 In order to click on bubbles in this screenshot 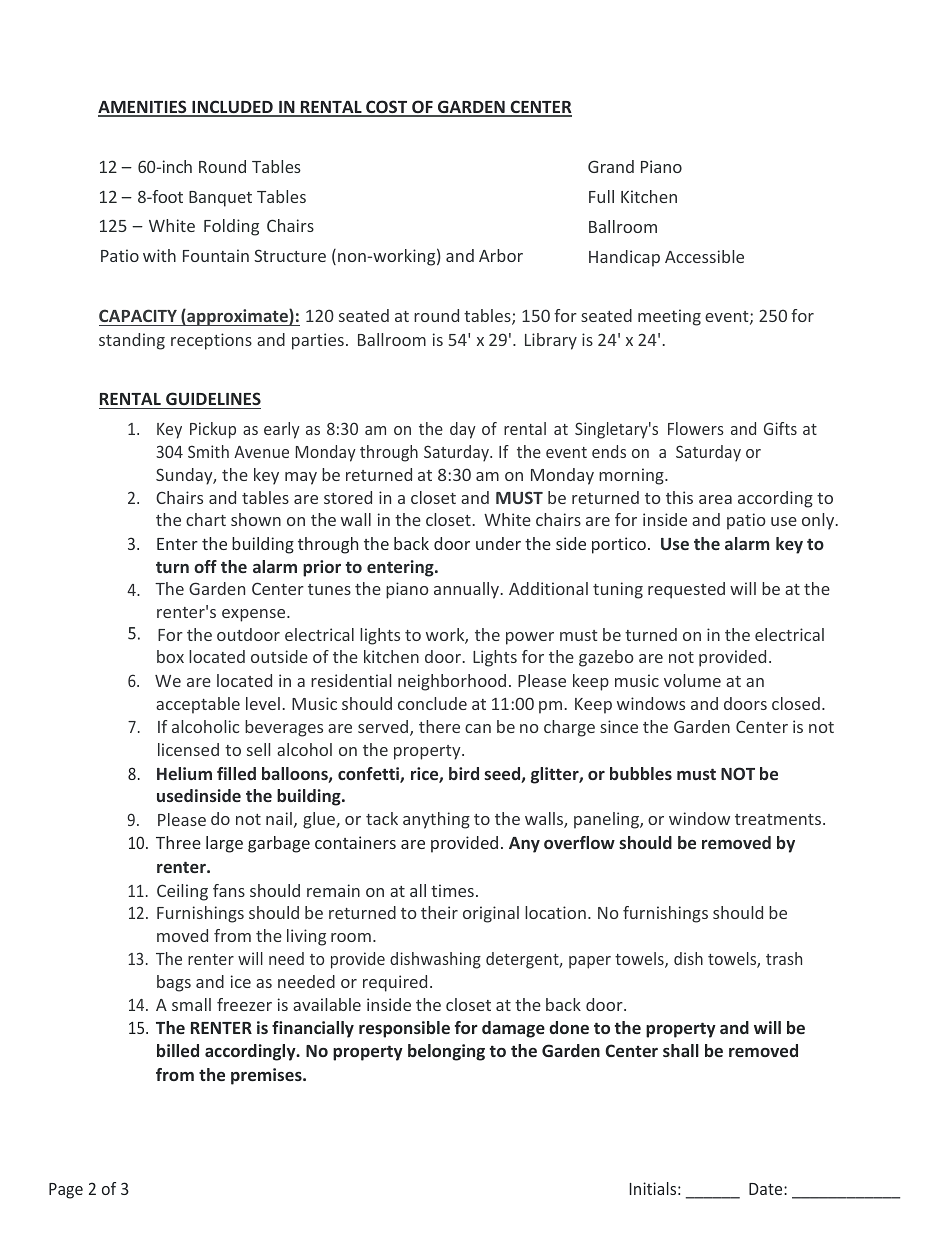, I will do `click(641, 773)`.
